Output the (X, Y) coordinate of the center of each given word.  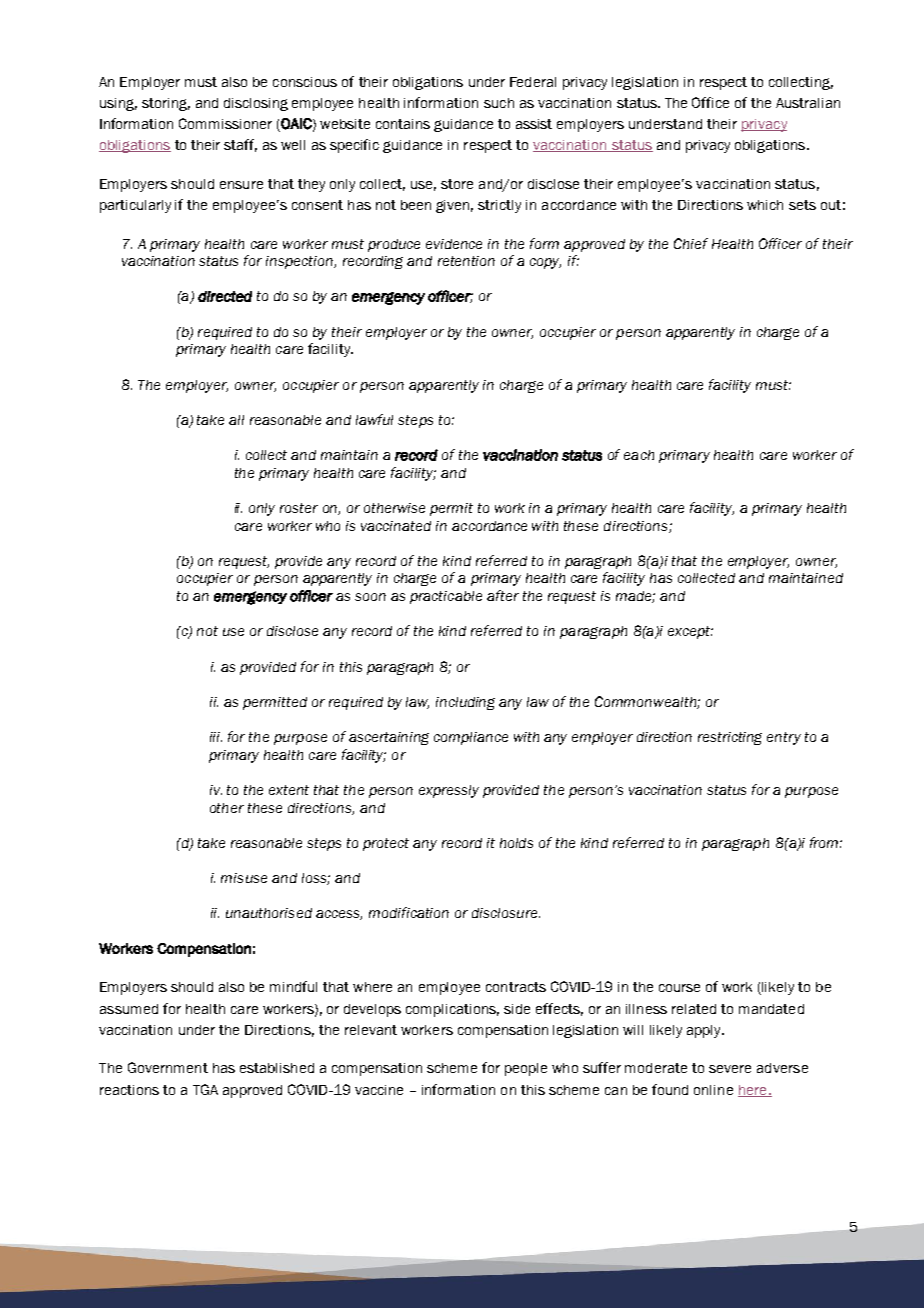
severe (730, 1069)
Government (168, 1067)
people (526, 1069)
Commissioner (225, 123)
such (499, 103)
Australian (808, 103)
